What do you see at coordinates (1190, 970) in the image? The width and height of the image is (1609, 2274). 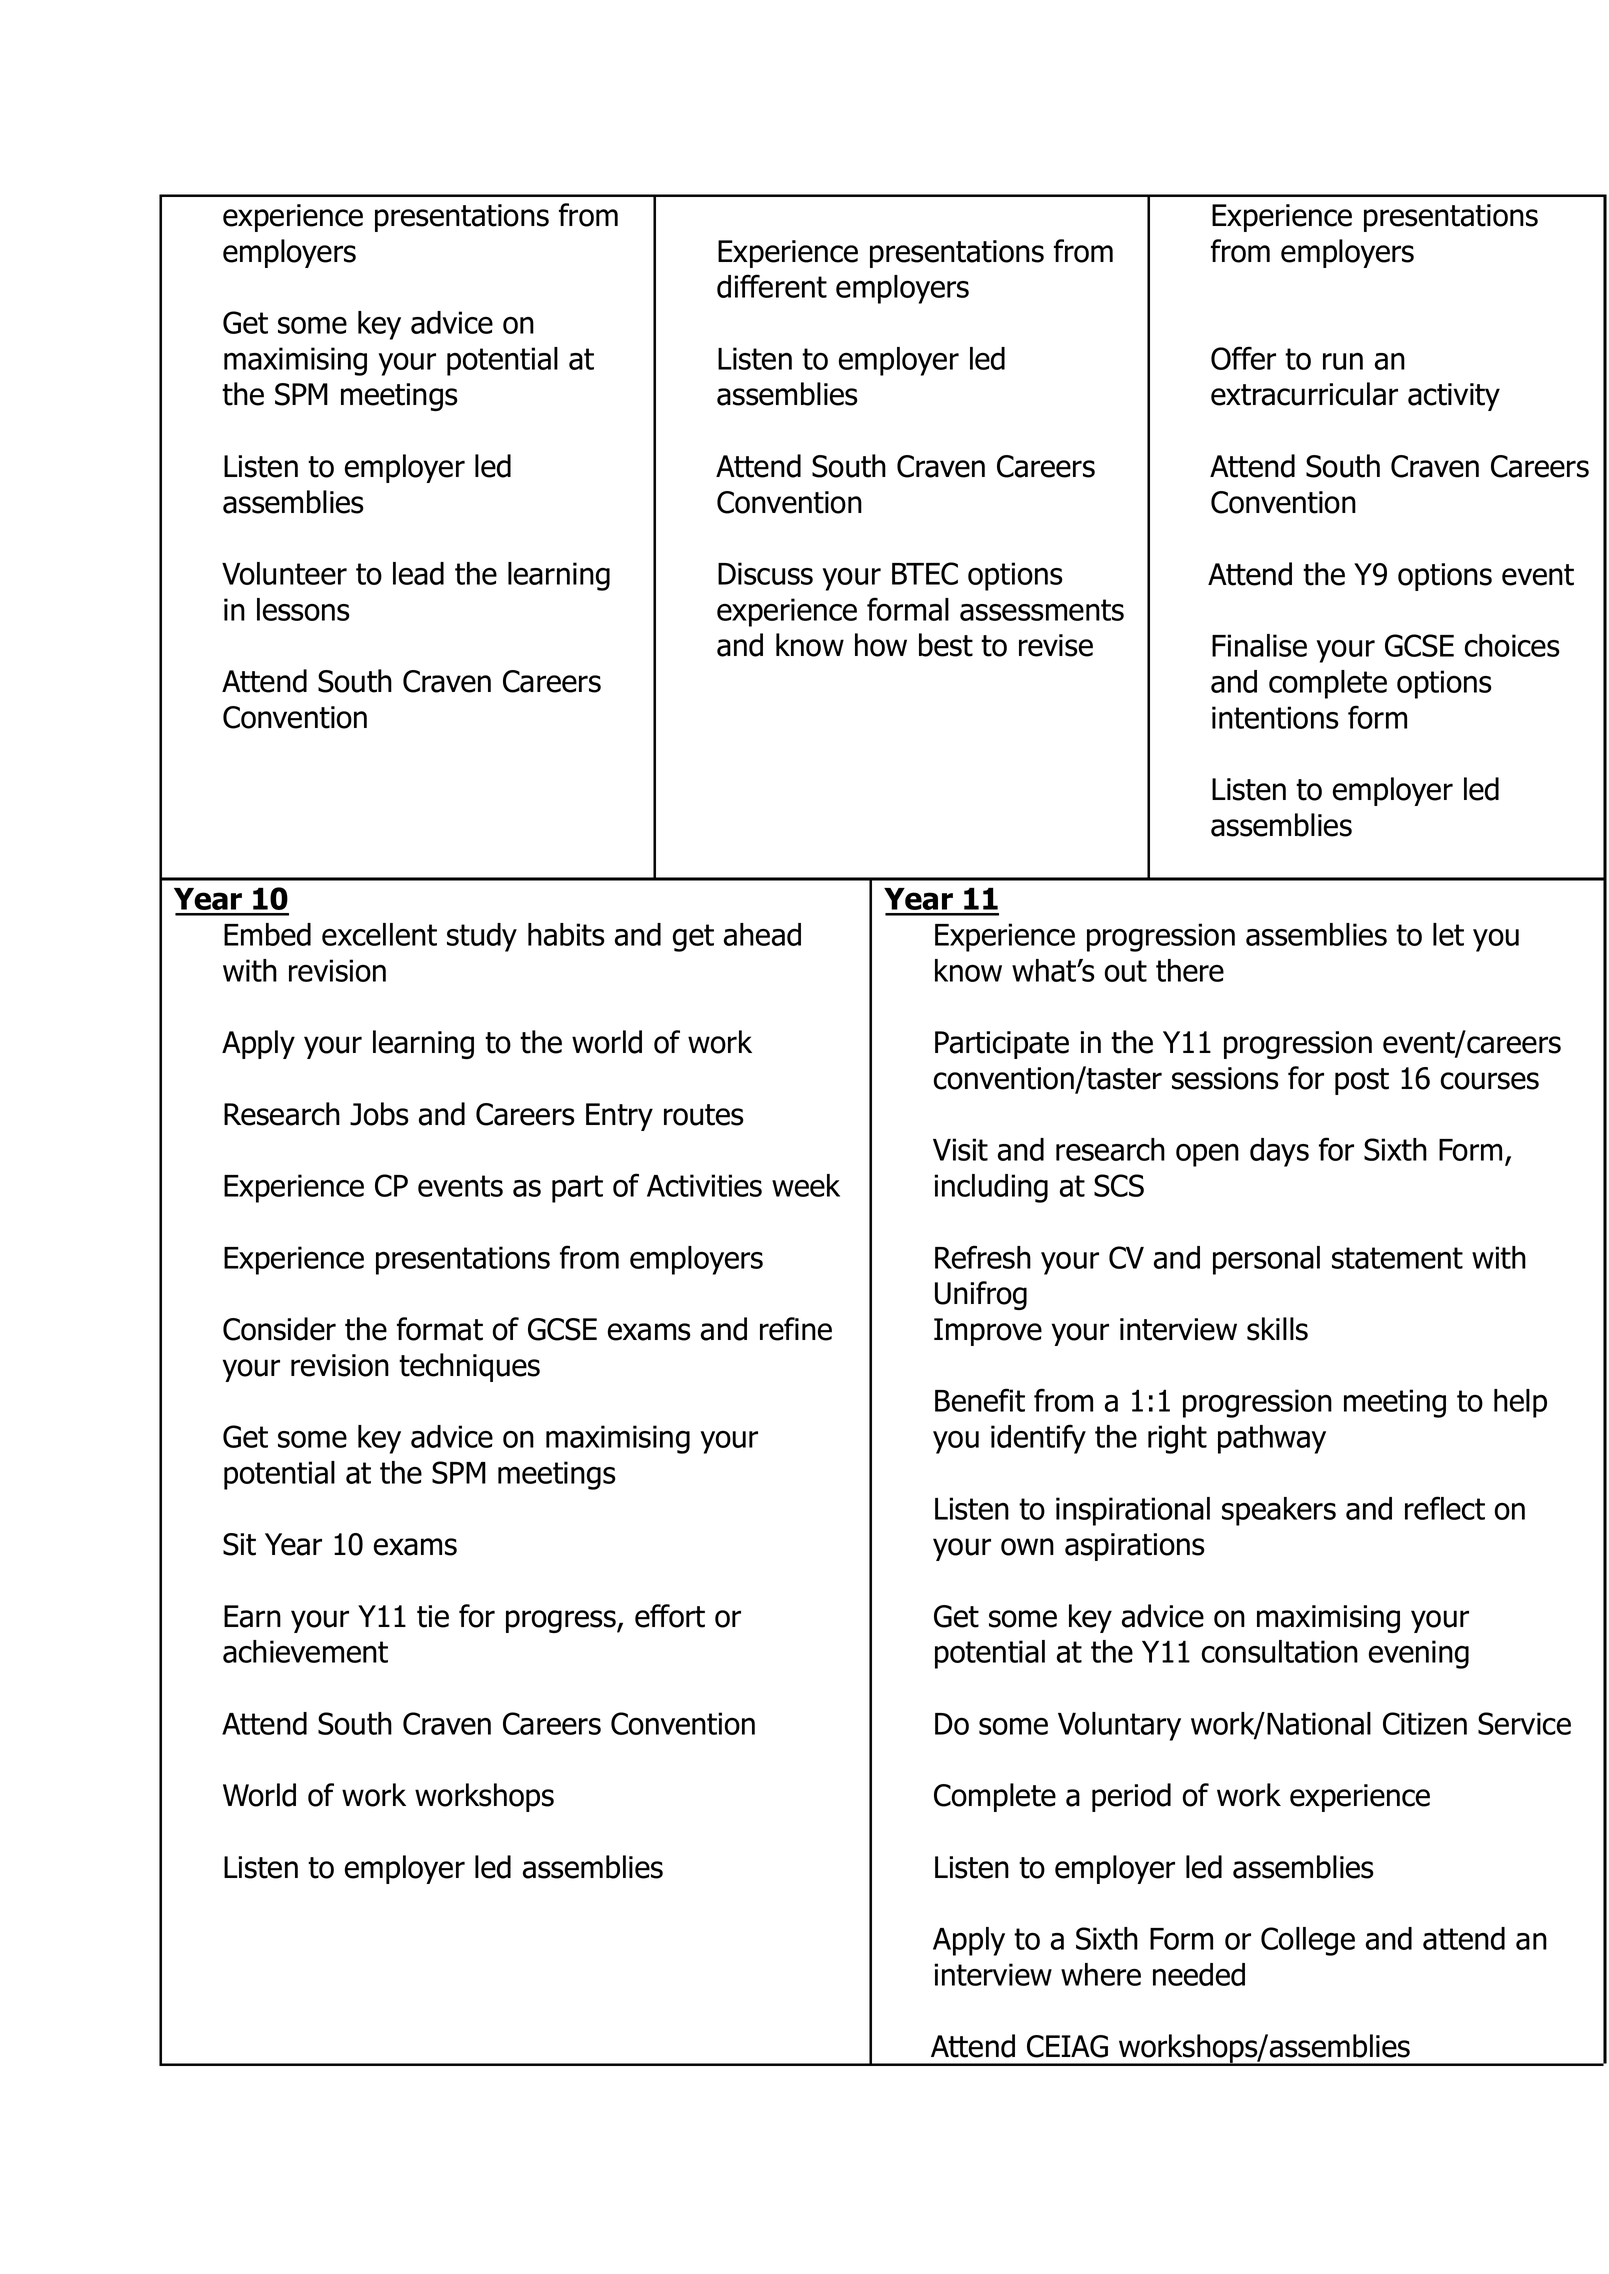 I see `there` at bounding box center [1190, 970].
